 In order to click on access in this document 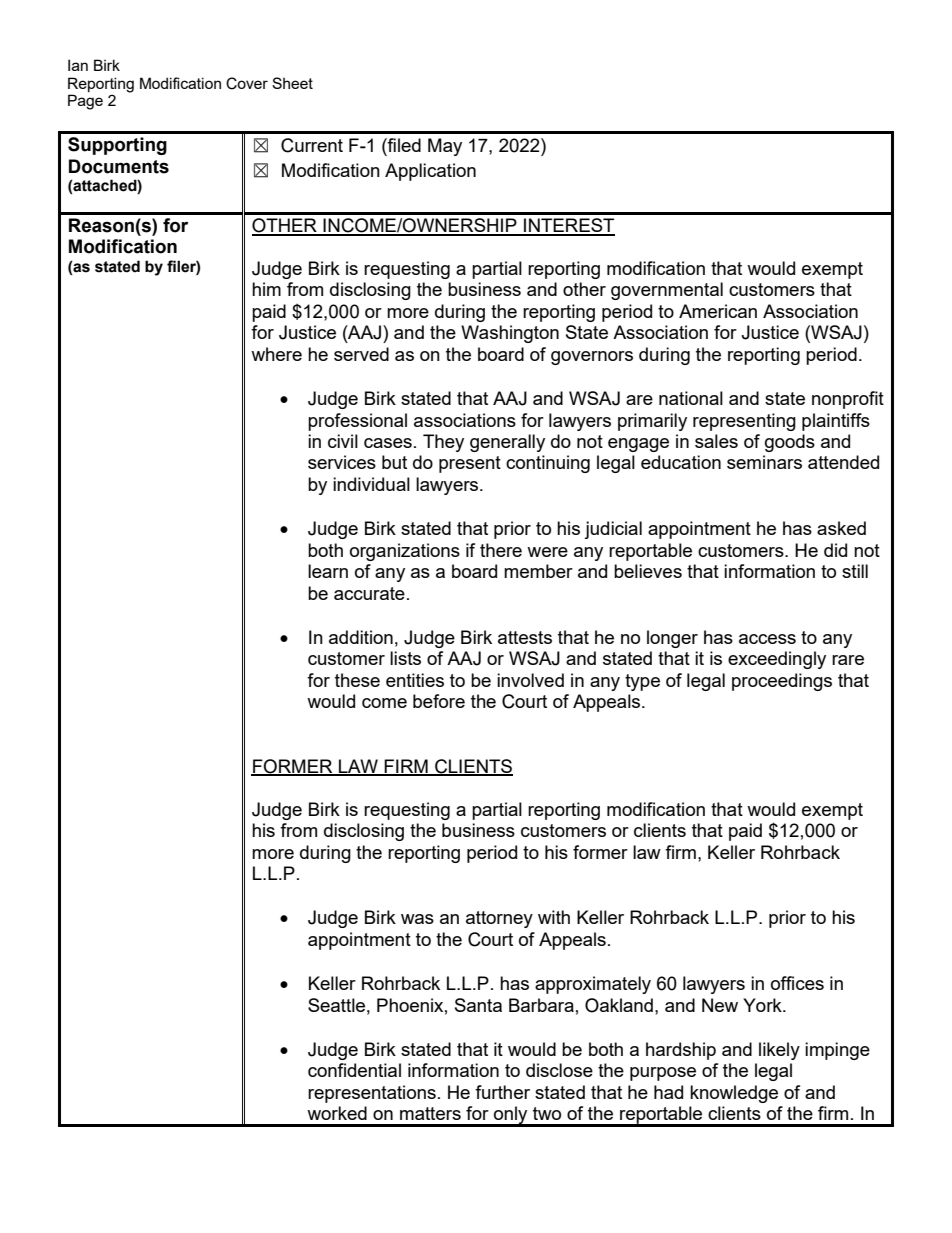, I will do `click(767, 639)`.
